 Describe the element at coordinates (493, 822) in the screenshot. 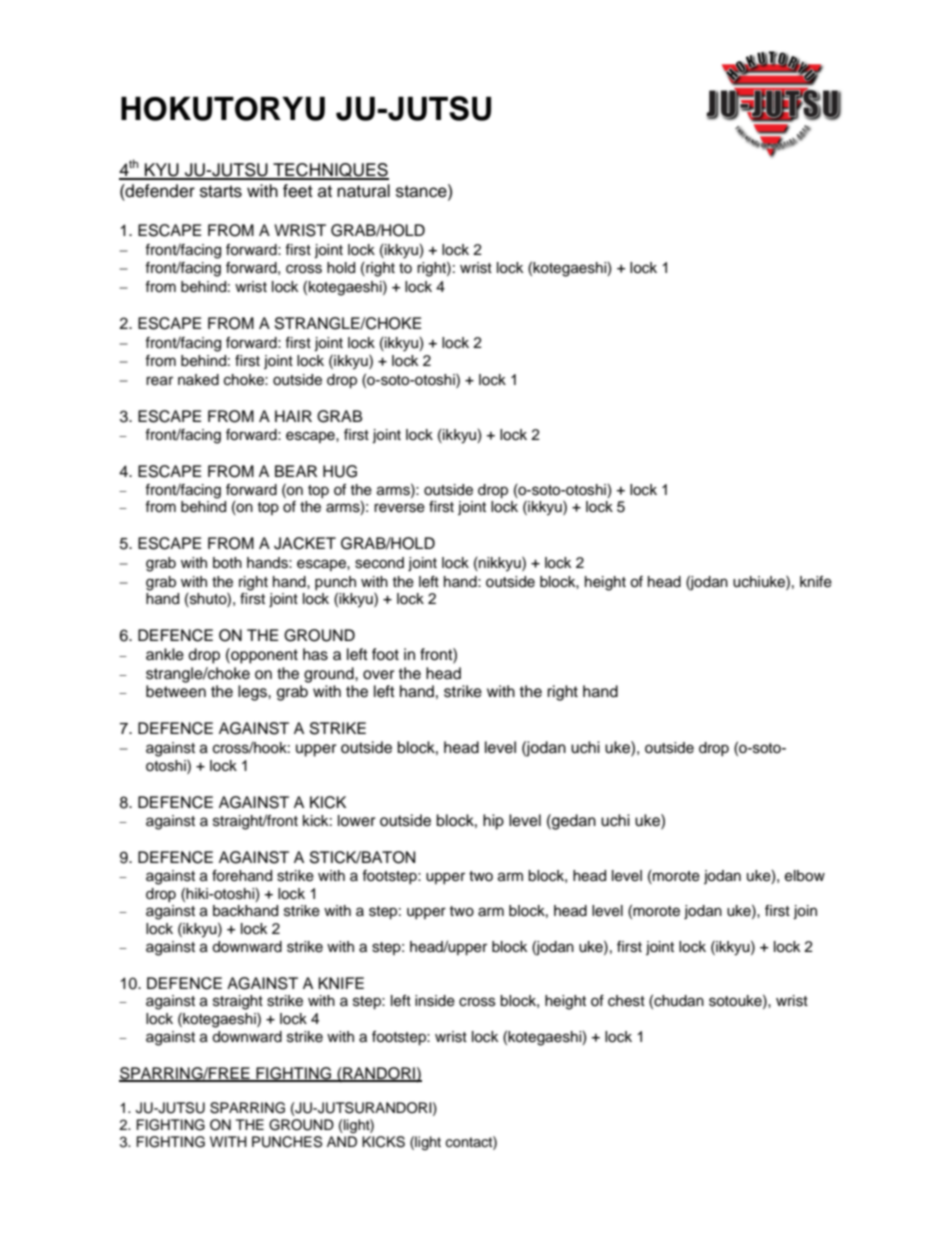

I see `hip` at that location.
